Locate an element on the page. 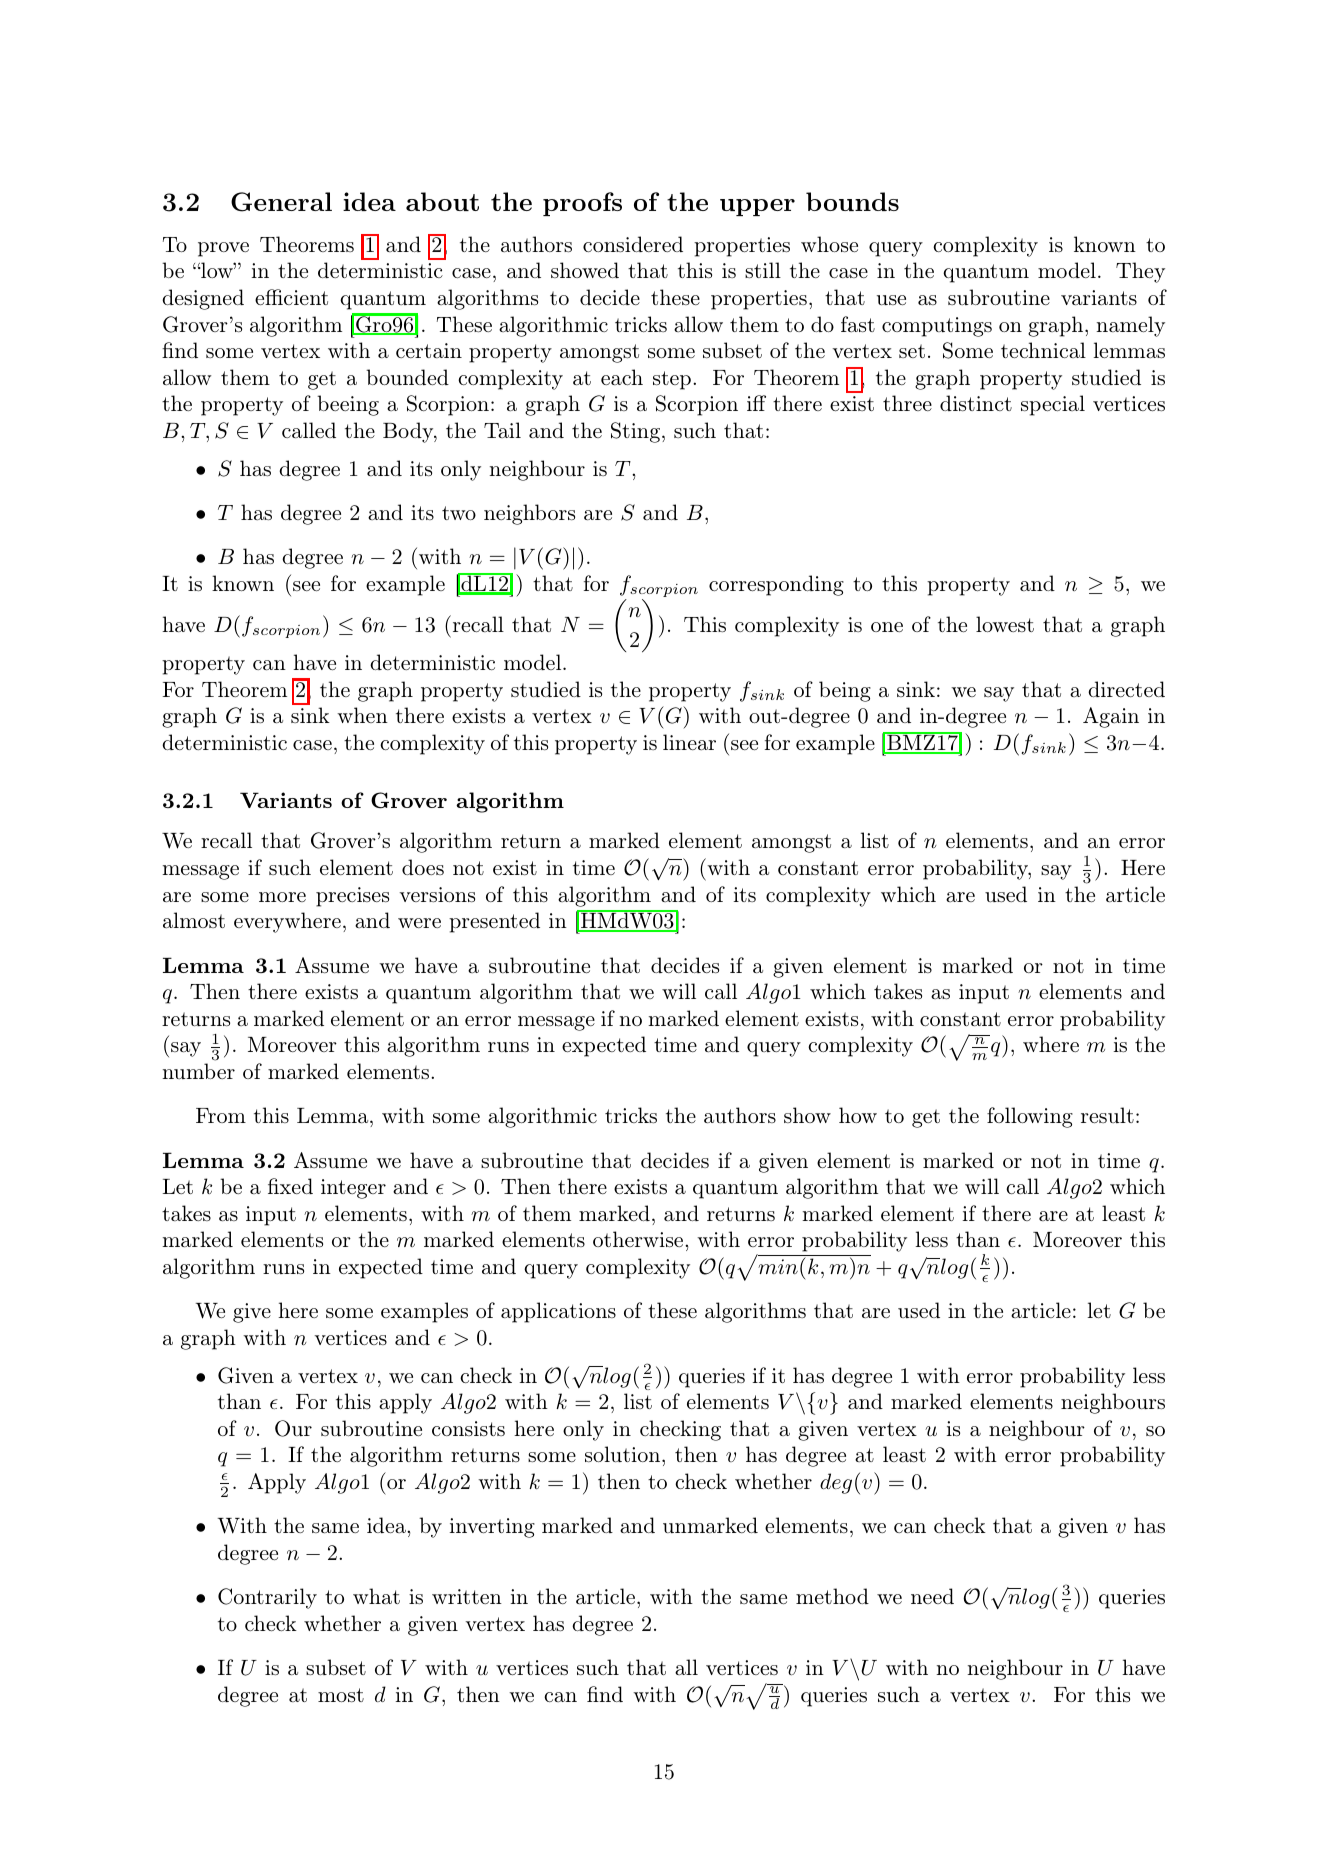 The height and width of the page is (1873, 1324). They is located at coordinates (1140, 272).
